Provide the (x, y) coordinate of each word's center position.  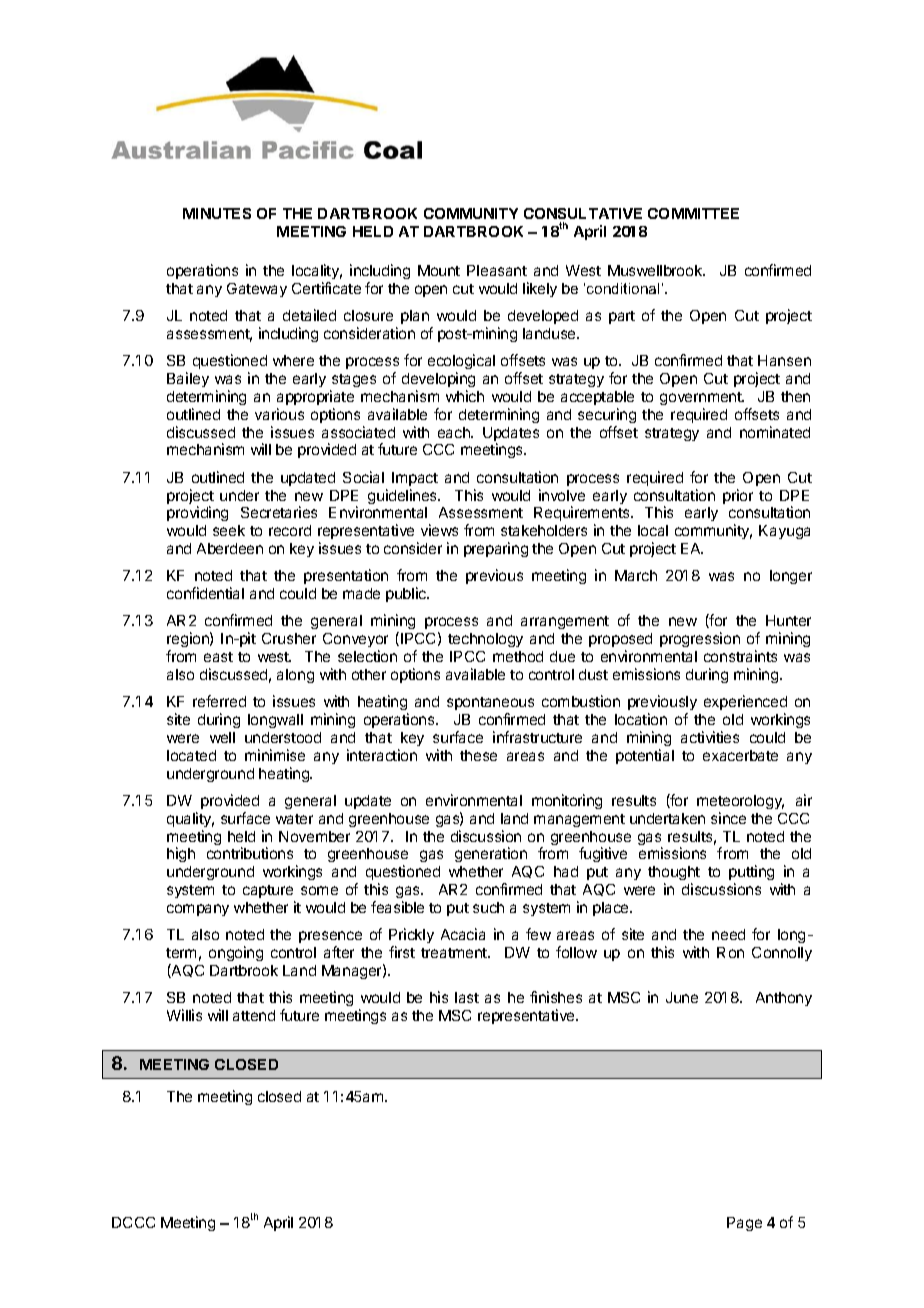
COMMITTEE (693, 213)
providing (197, 513)
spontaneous (490, 703)
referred (219, 701)
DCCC (133, 1222)
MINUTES (217, 213)
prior (738, 496)
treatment (455, 953)
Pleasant (497, 270)
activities (710, 737)
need (728, 934)
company (198, 910)
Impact (415, 479)
